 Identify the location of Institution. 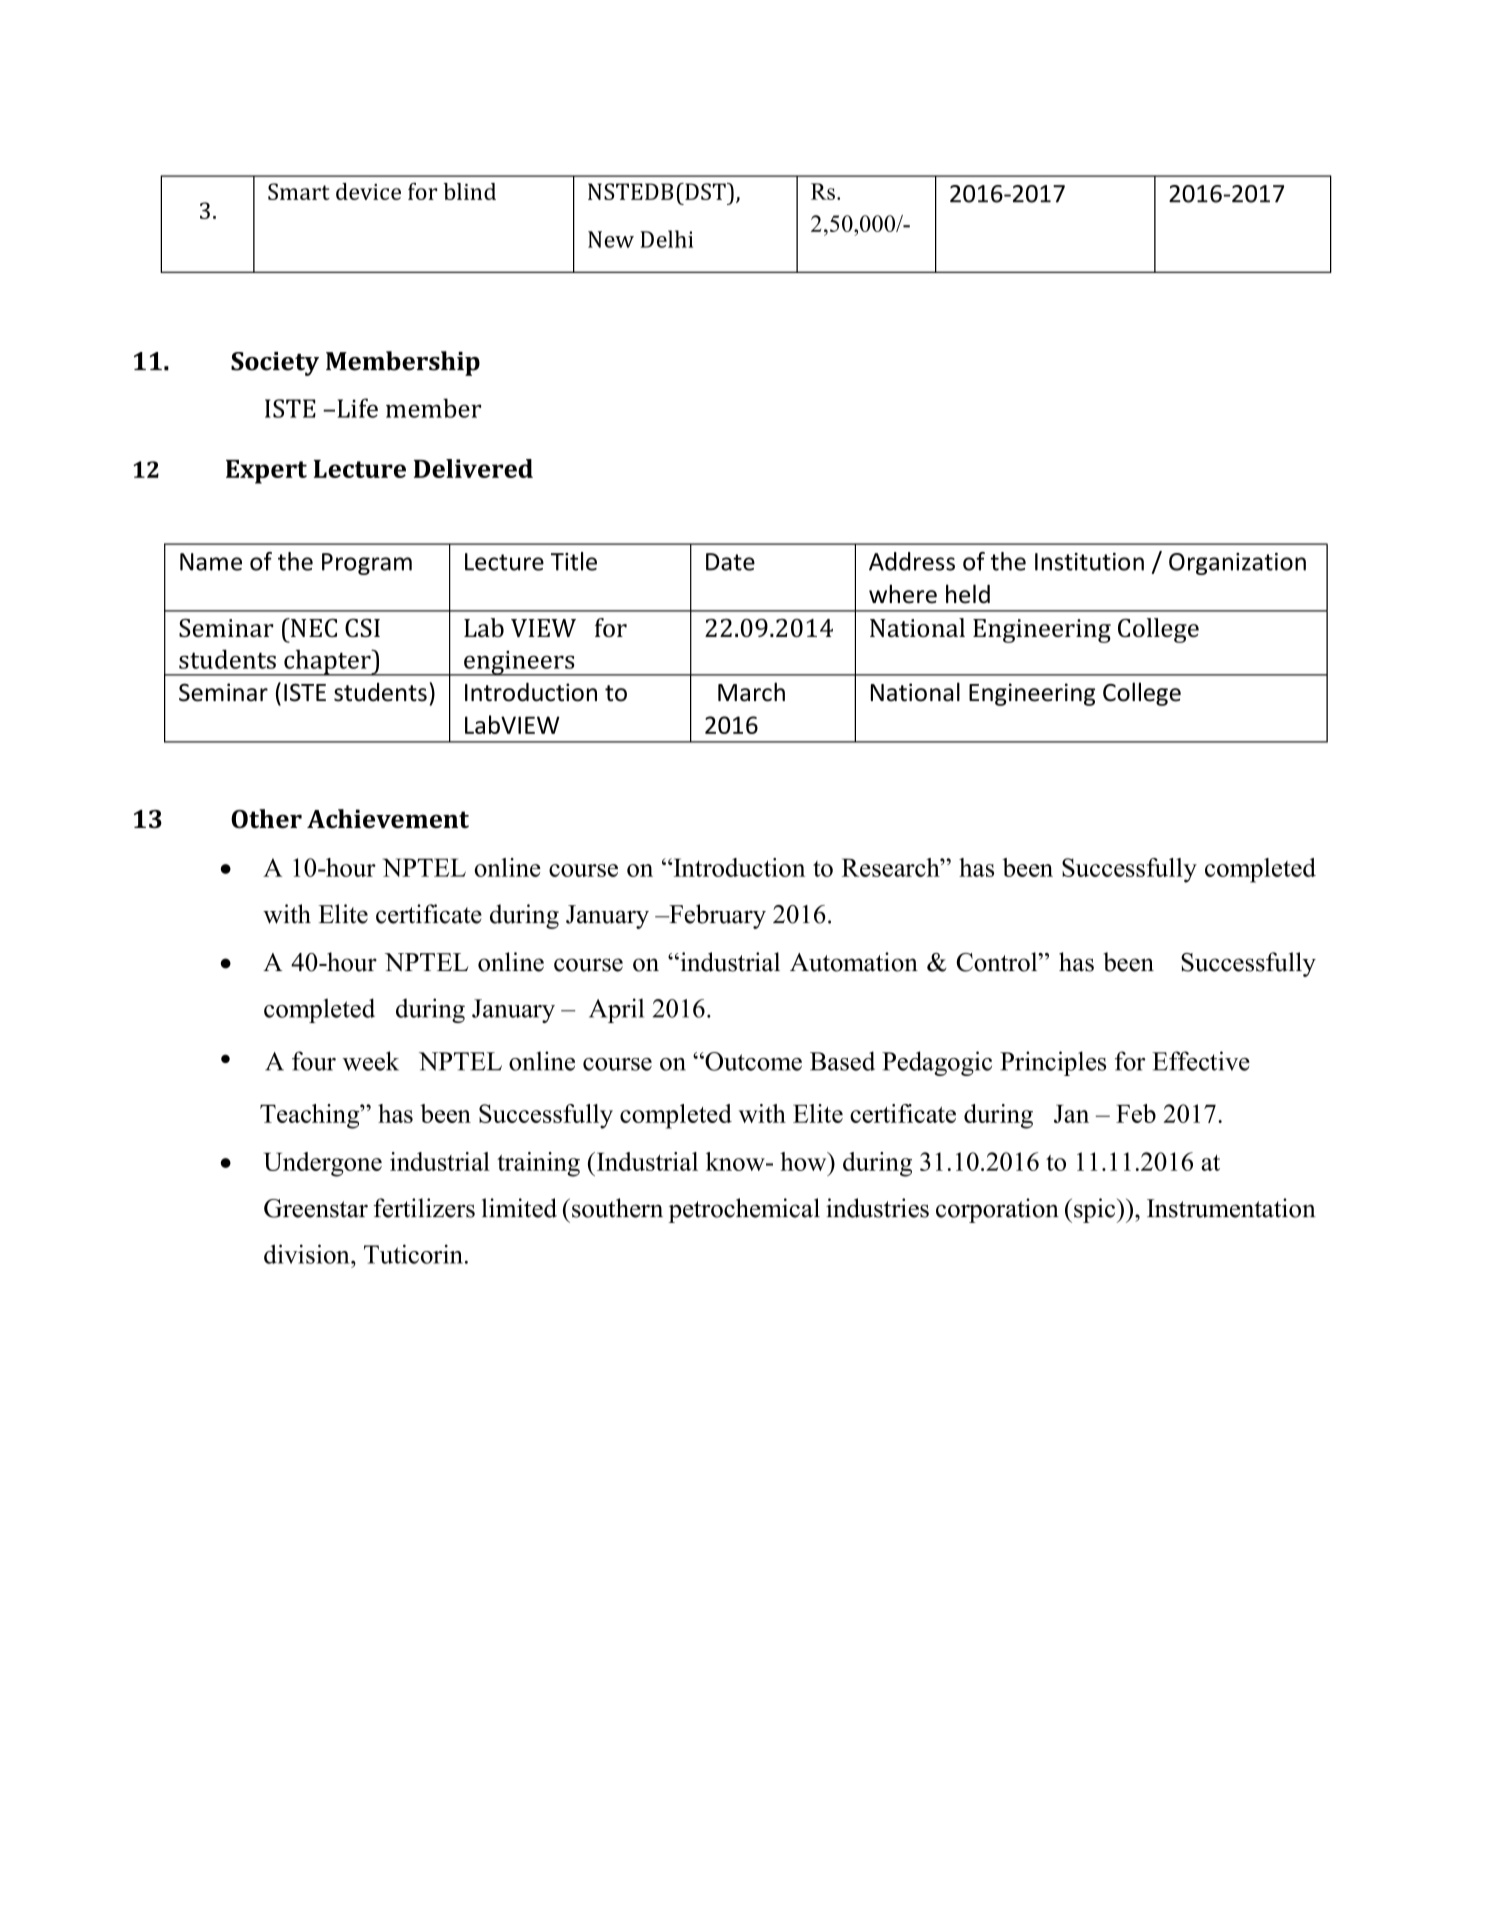
(1089, 562).
